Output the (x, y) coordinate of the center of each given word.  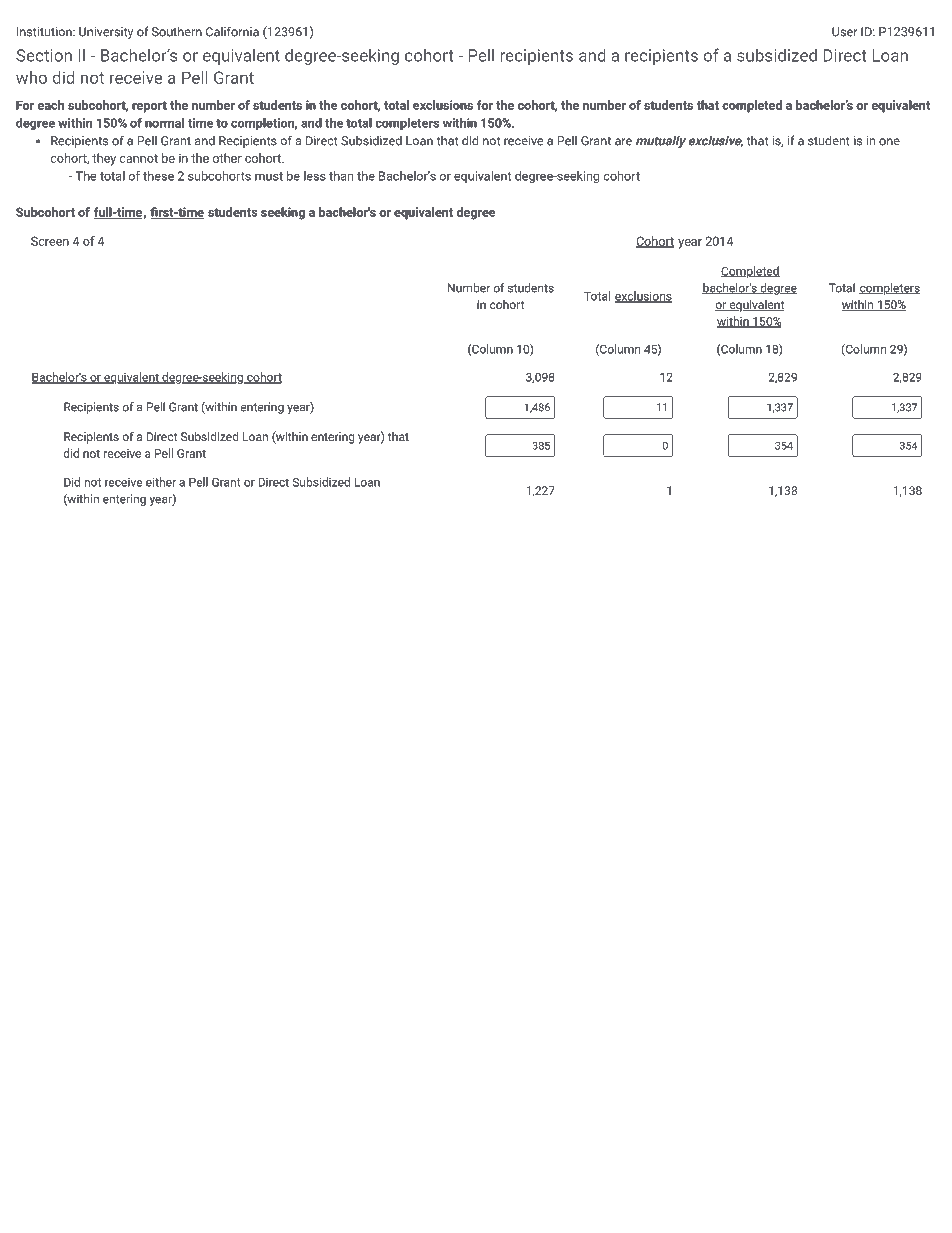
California (232, 31)
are (623, 142)
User (845, 32)
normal (164, 123)
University (106, 33)
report (149, 107)
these (158, 176)
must (269, 176)
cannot (139, 158)
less (315, 176)
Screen (50, 241)
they (104, 159)
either (161, 482)
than (341, 176)
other (227, 158)
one (889, 142)
